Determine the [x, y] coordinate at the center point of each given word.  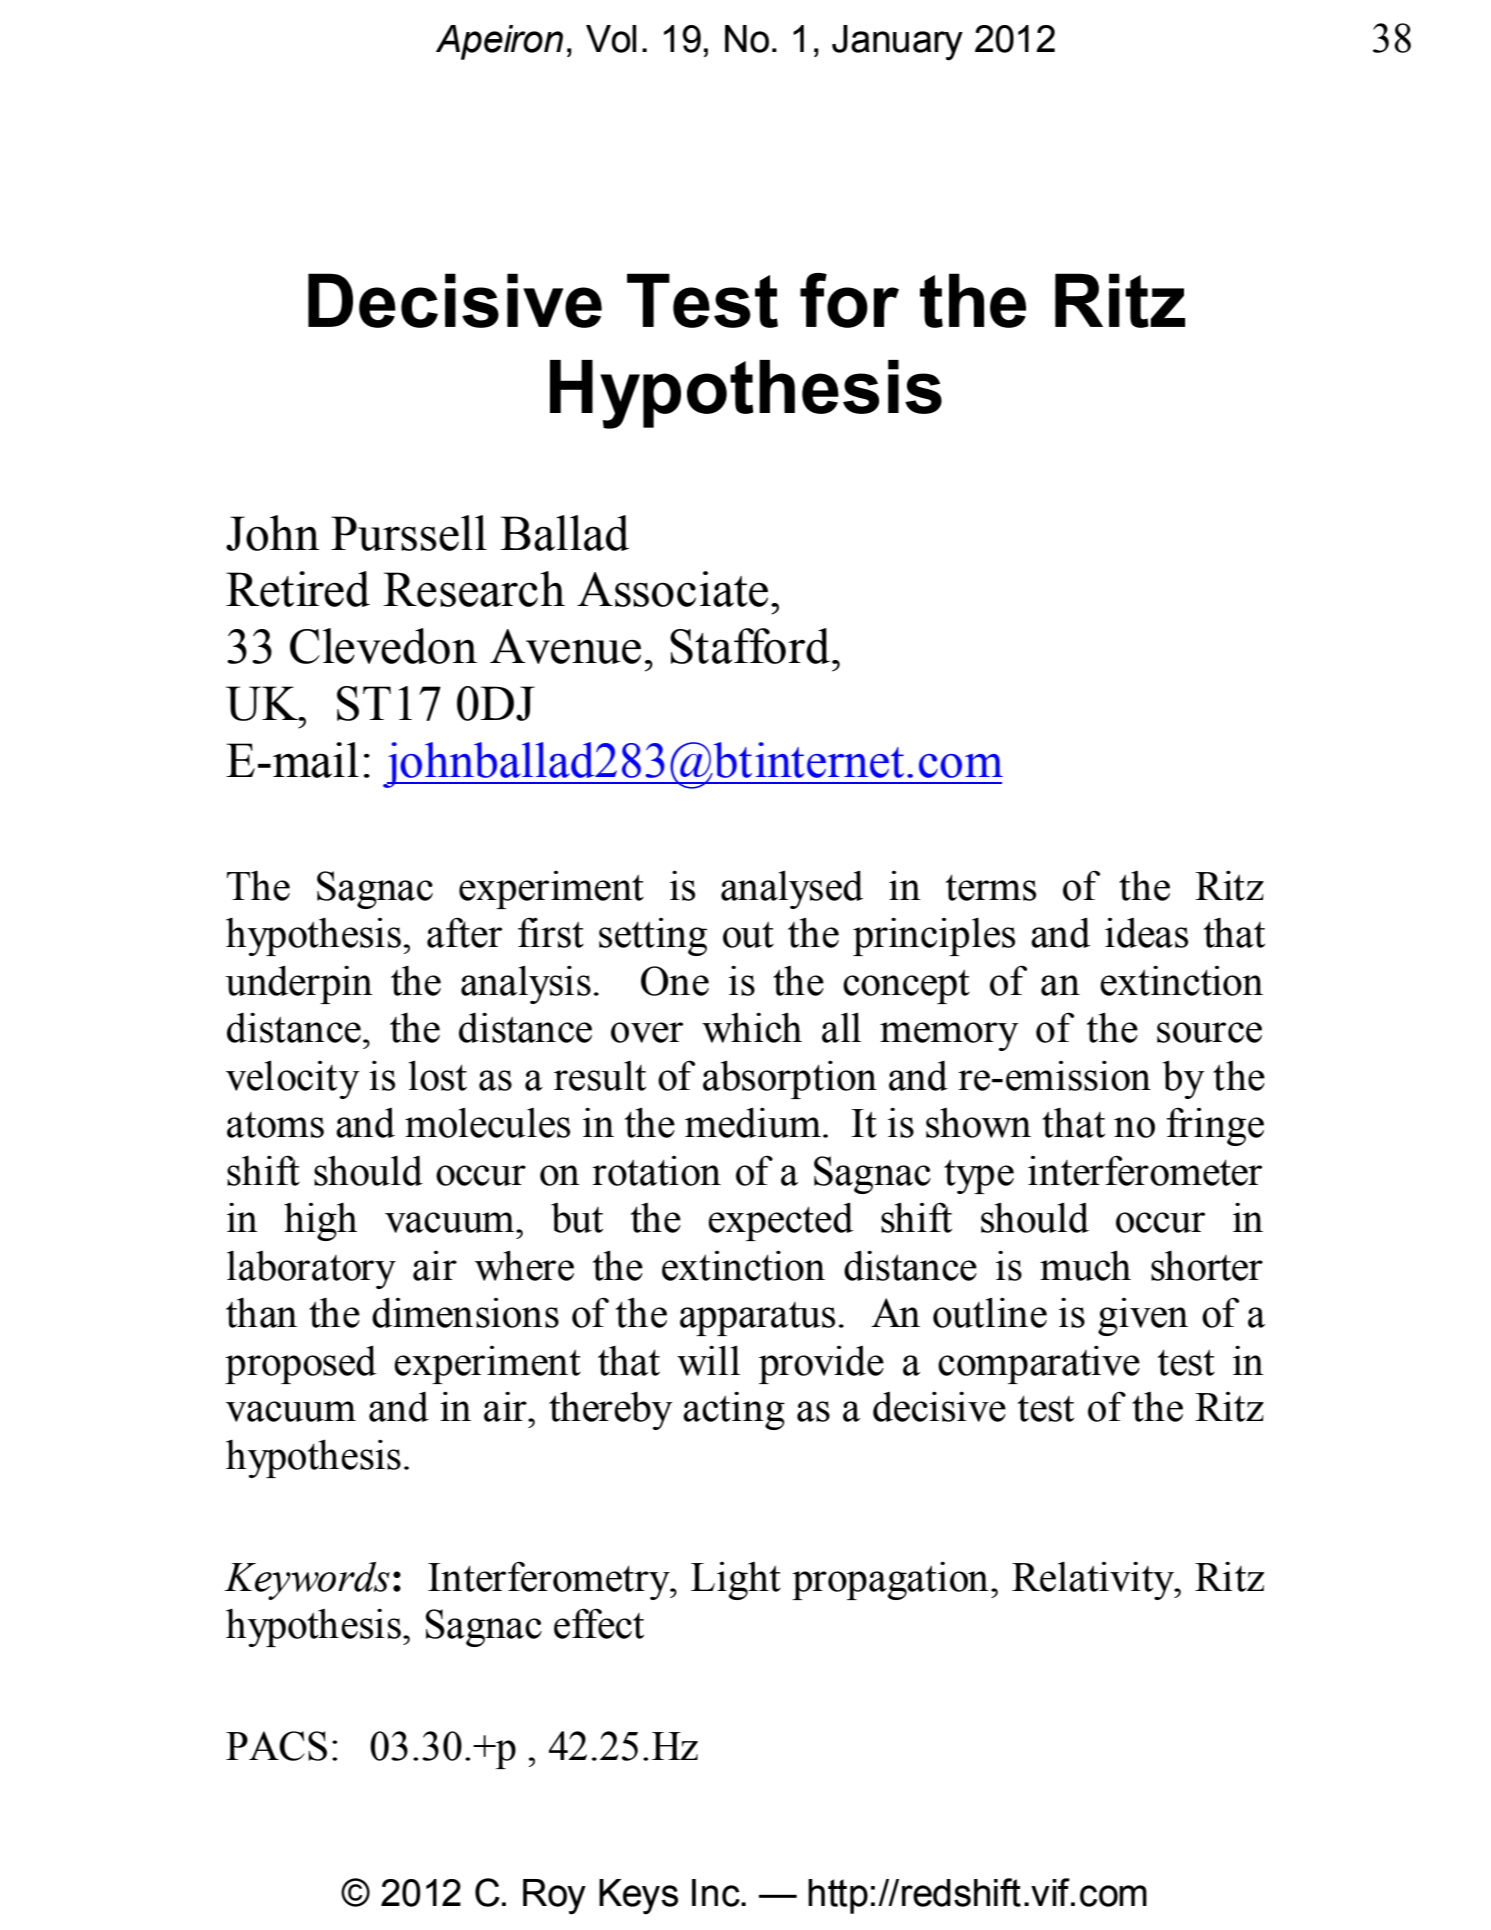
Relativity [1094, 1580]
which [752, 1027]
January [897, 43]
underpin [299, 984]
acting [734, 1411]
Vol [611, 39]
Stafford [750, 646]
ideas [1146, 933]
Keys [638, 1897]
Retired [298, 589]
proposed [300, 1364]
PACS [276, 1746]
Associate [672, 589]
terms [991, 887]
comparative [1039, 1365]
